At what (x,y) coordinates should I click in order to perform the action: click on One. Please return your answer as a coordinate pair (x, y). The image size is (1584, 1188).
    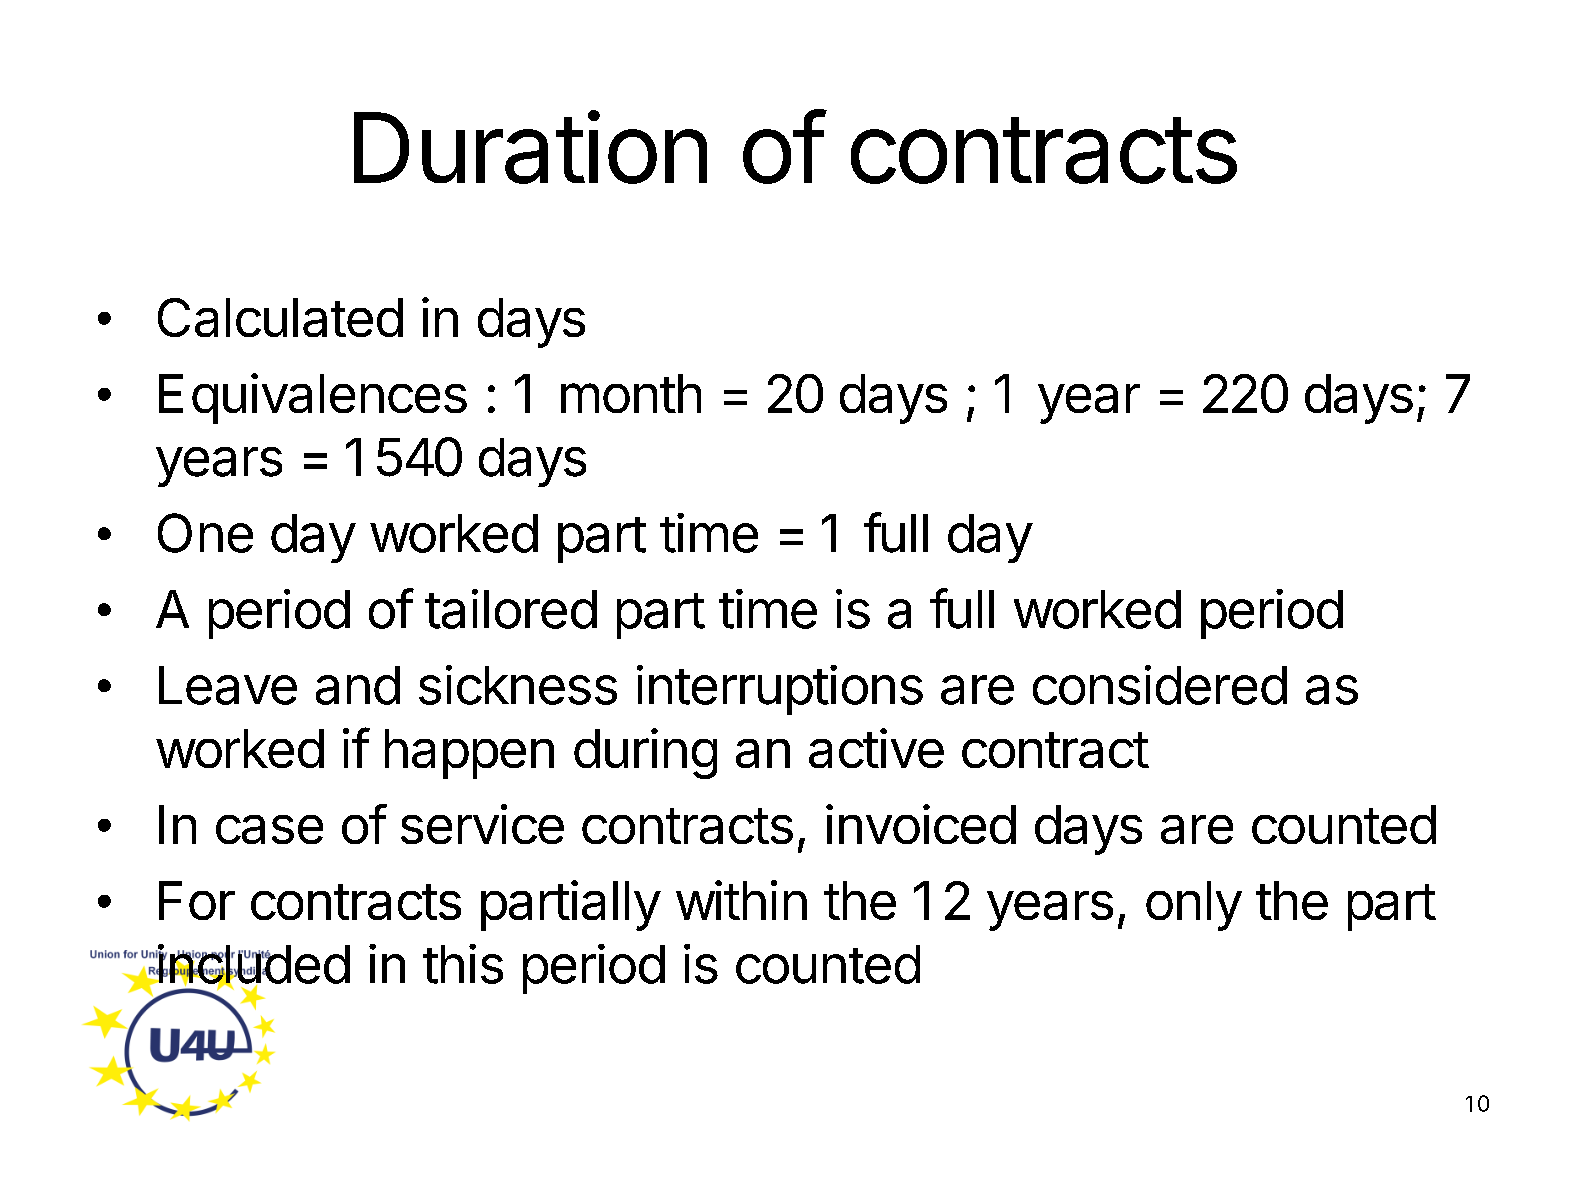
    Looking at the image, I should click on (205, 533).
